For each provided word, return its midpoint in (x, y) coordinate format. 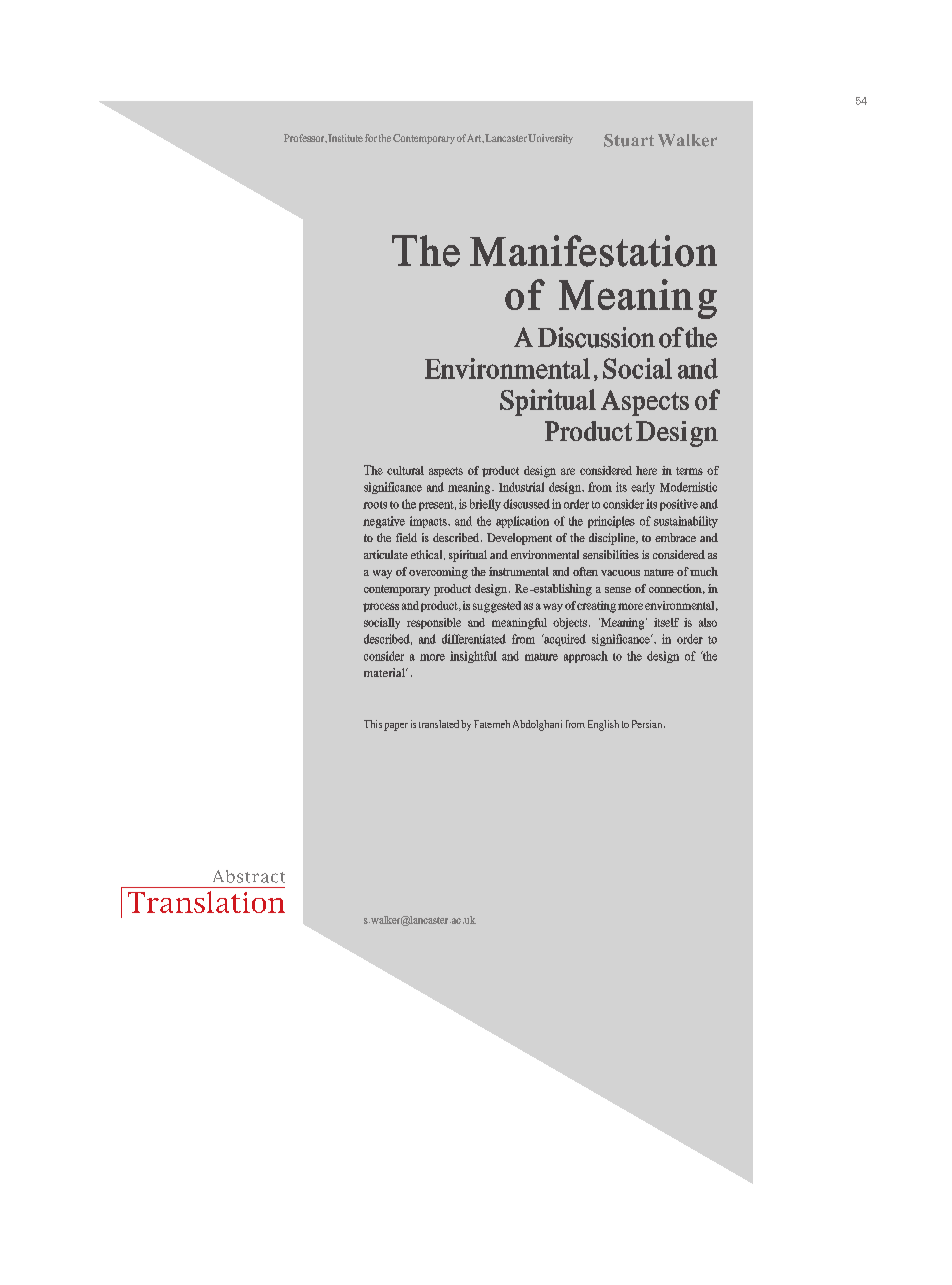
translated (439, 724)
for (371, 138)
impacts (429, 522)
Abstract (249, 876)
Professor (305, 138)
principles (611, 522)
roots (375, 505)
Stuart (629, 140)
